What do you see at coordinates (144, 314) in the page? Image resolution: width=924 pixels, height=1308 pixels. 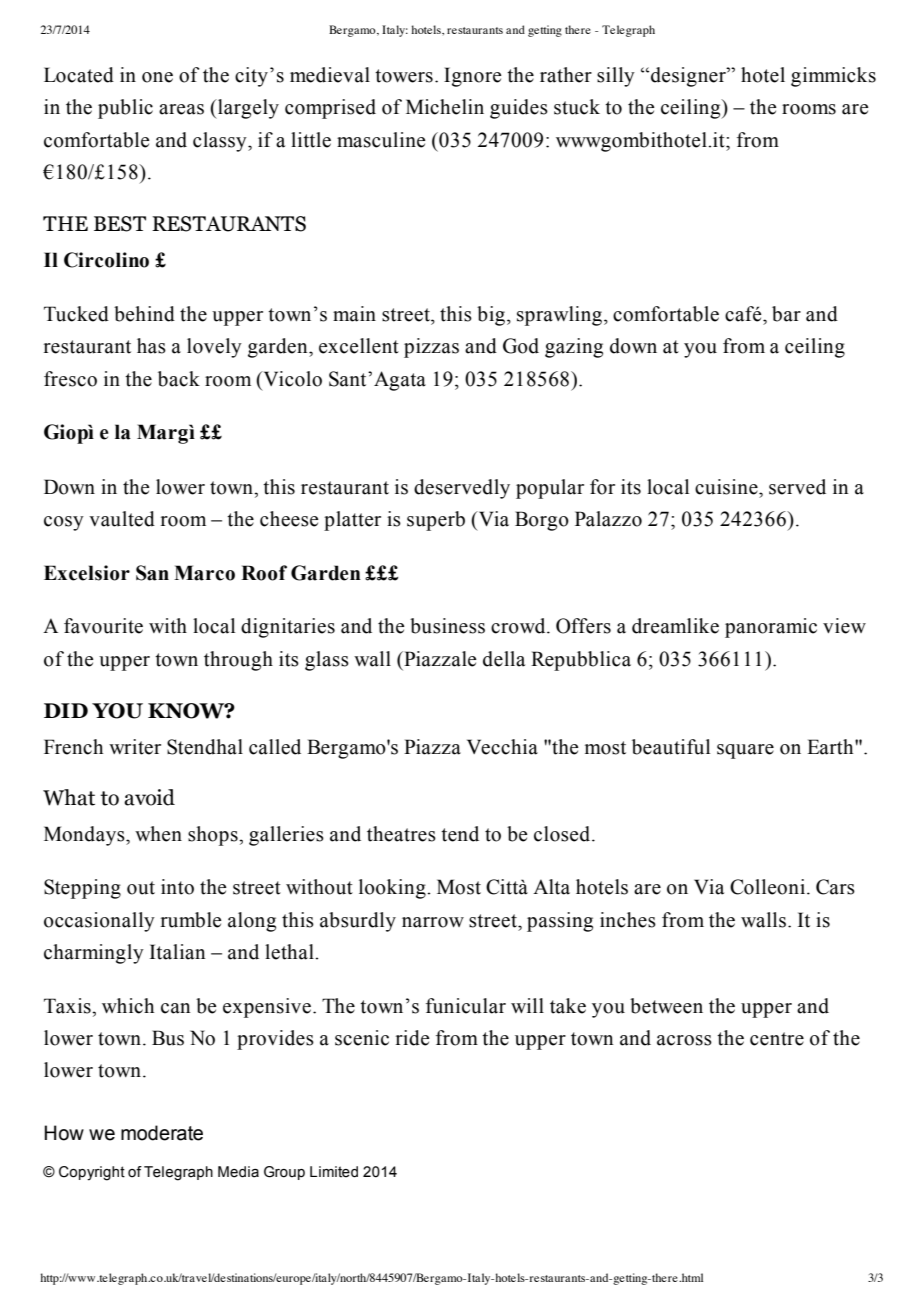 I see `behind` at bounding box center [144, 314].
